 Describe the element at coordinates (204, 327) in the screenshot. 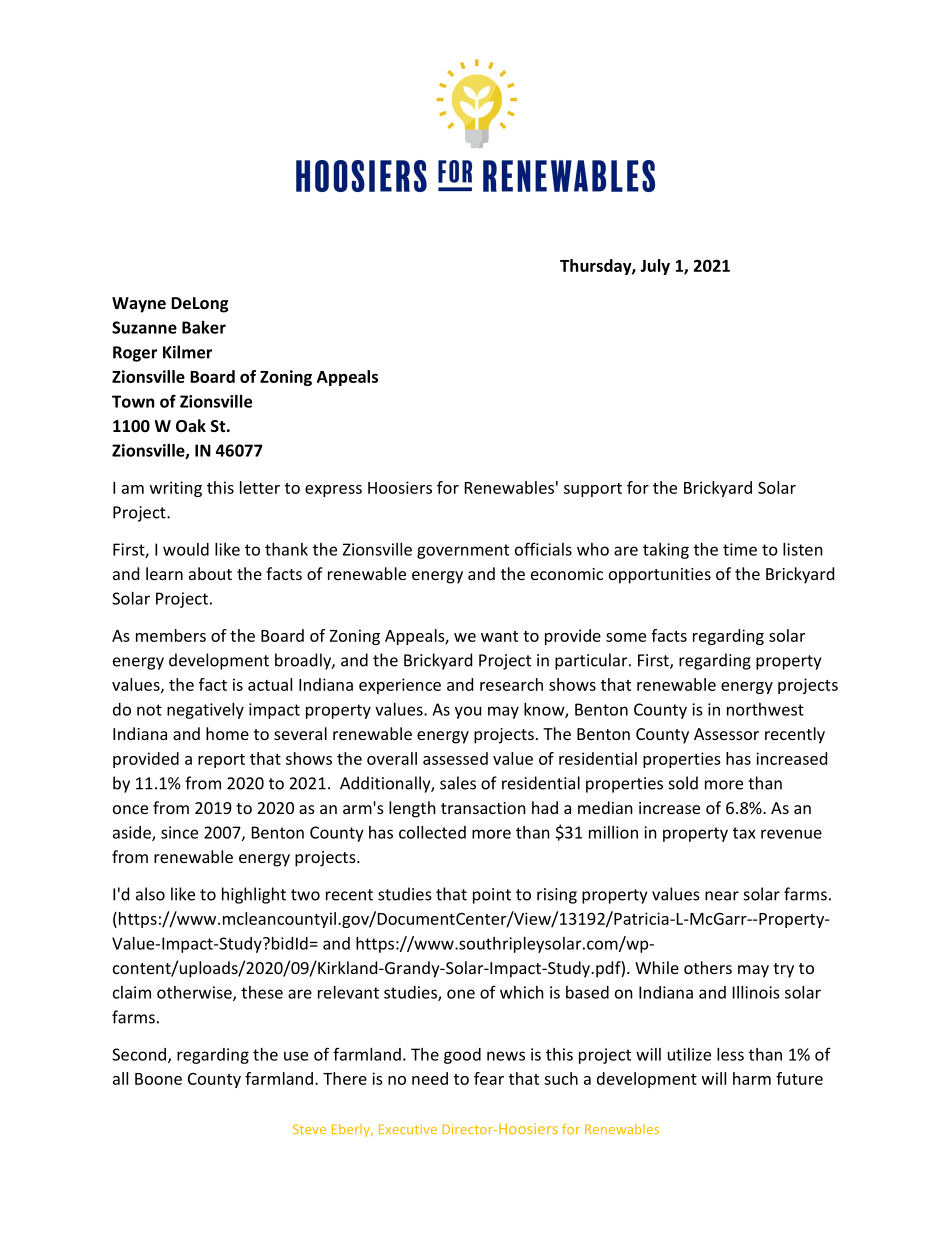

I see `Baker` at that location.
